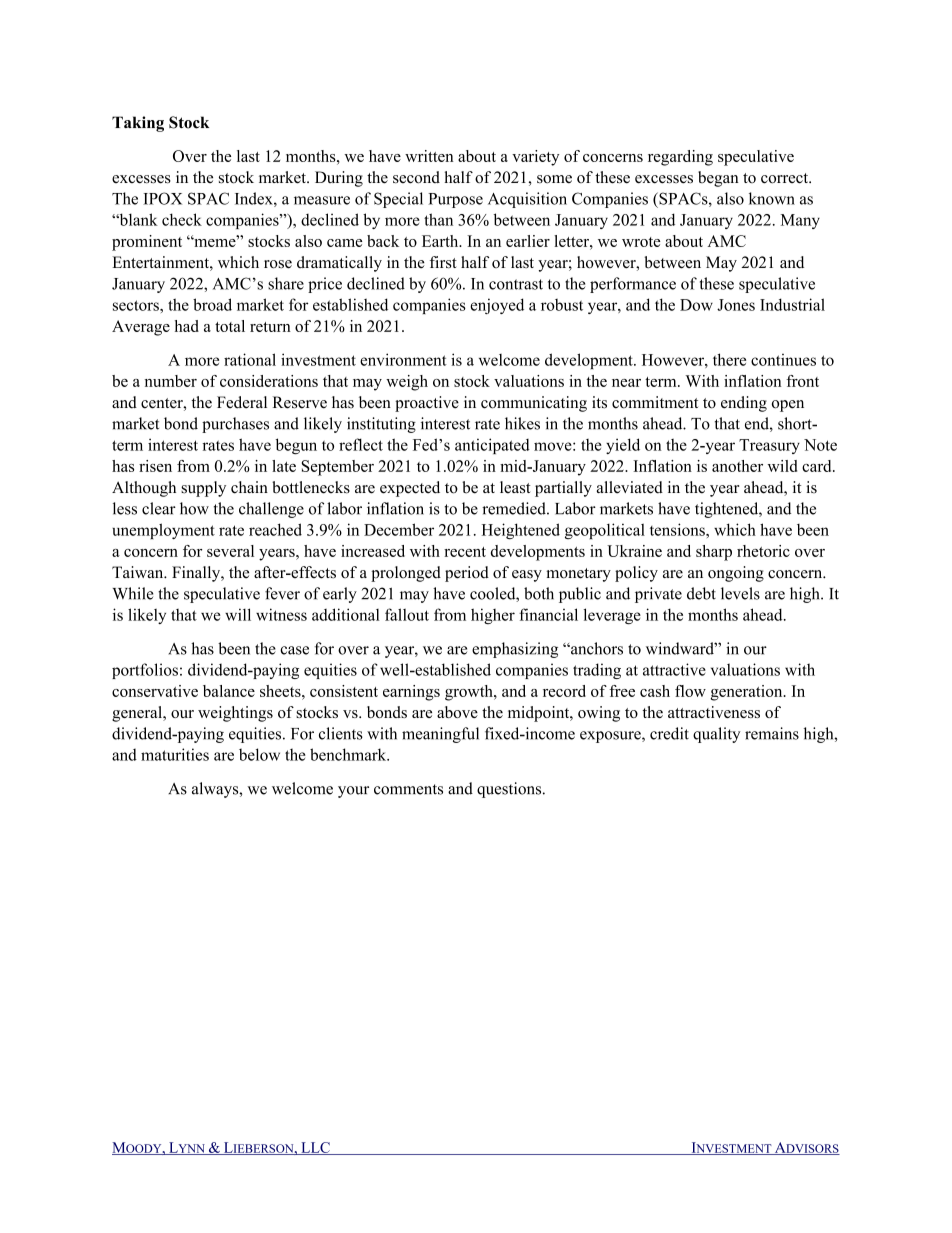 The width and height of the screenshot is (952, 1233). I want to click on ending, so click(744, 404).
